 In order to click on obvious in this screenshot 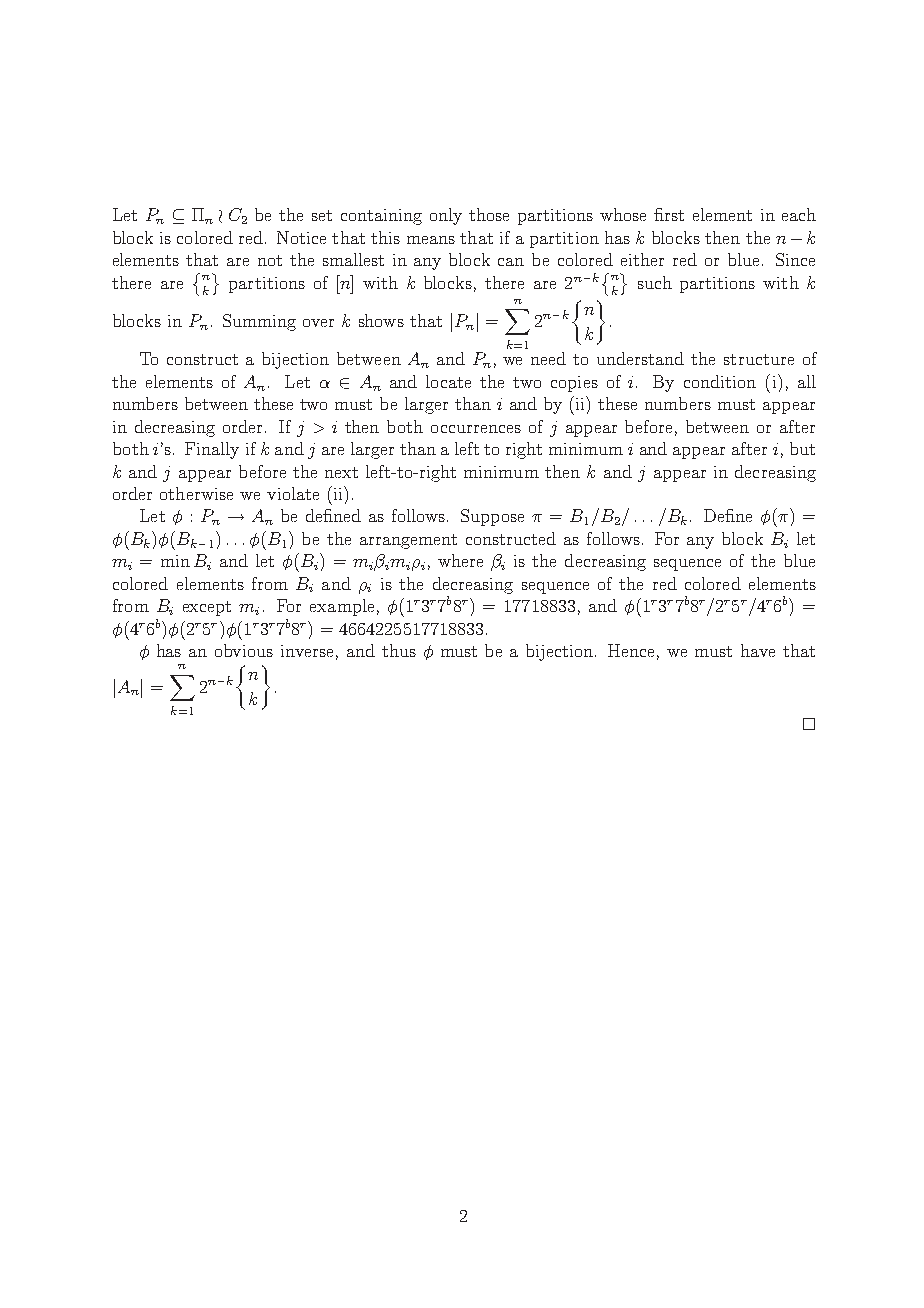, I will do `click(244, 650)`.
